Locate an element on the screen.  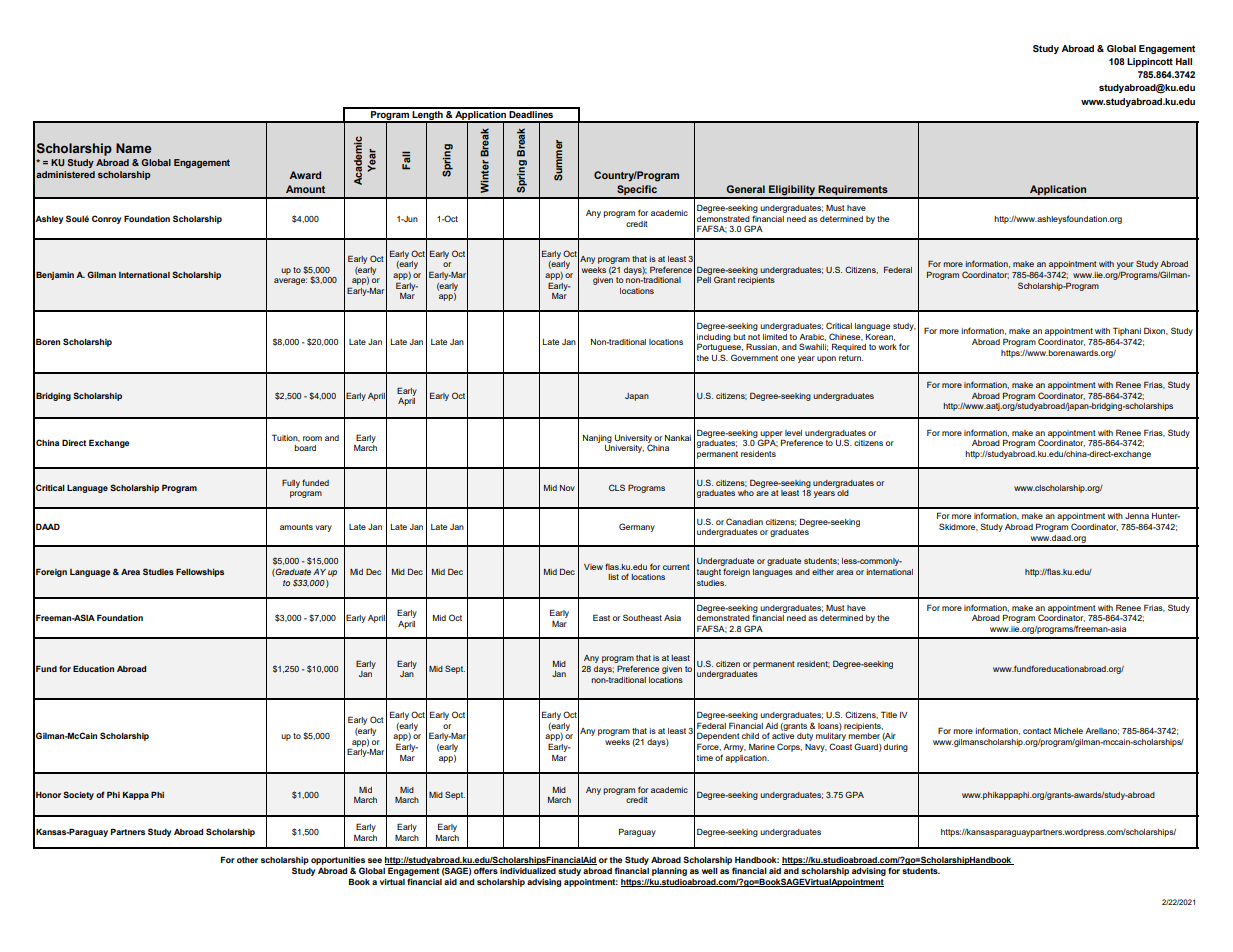
list is located at coordinates (613, 577).
